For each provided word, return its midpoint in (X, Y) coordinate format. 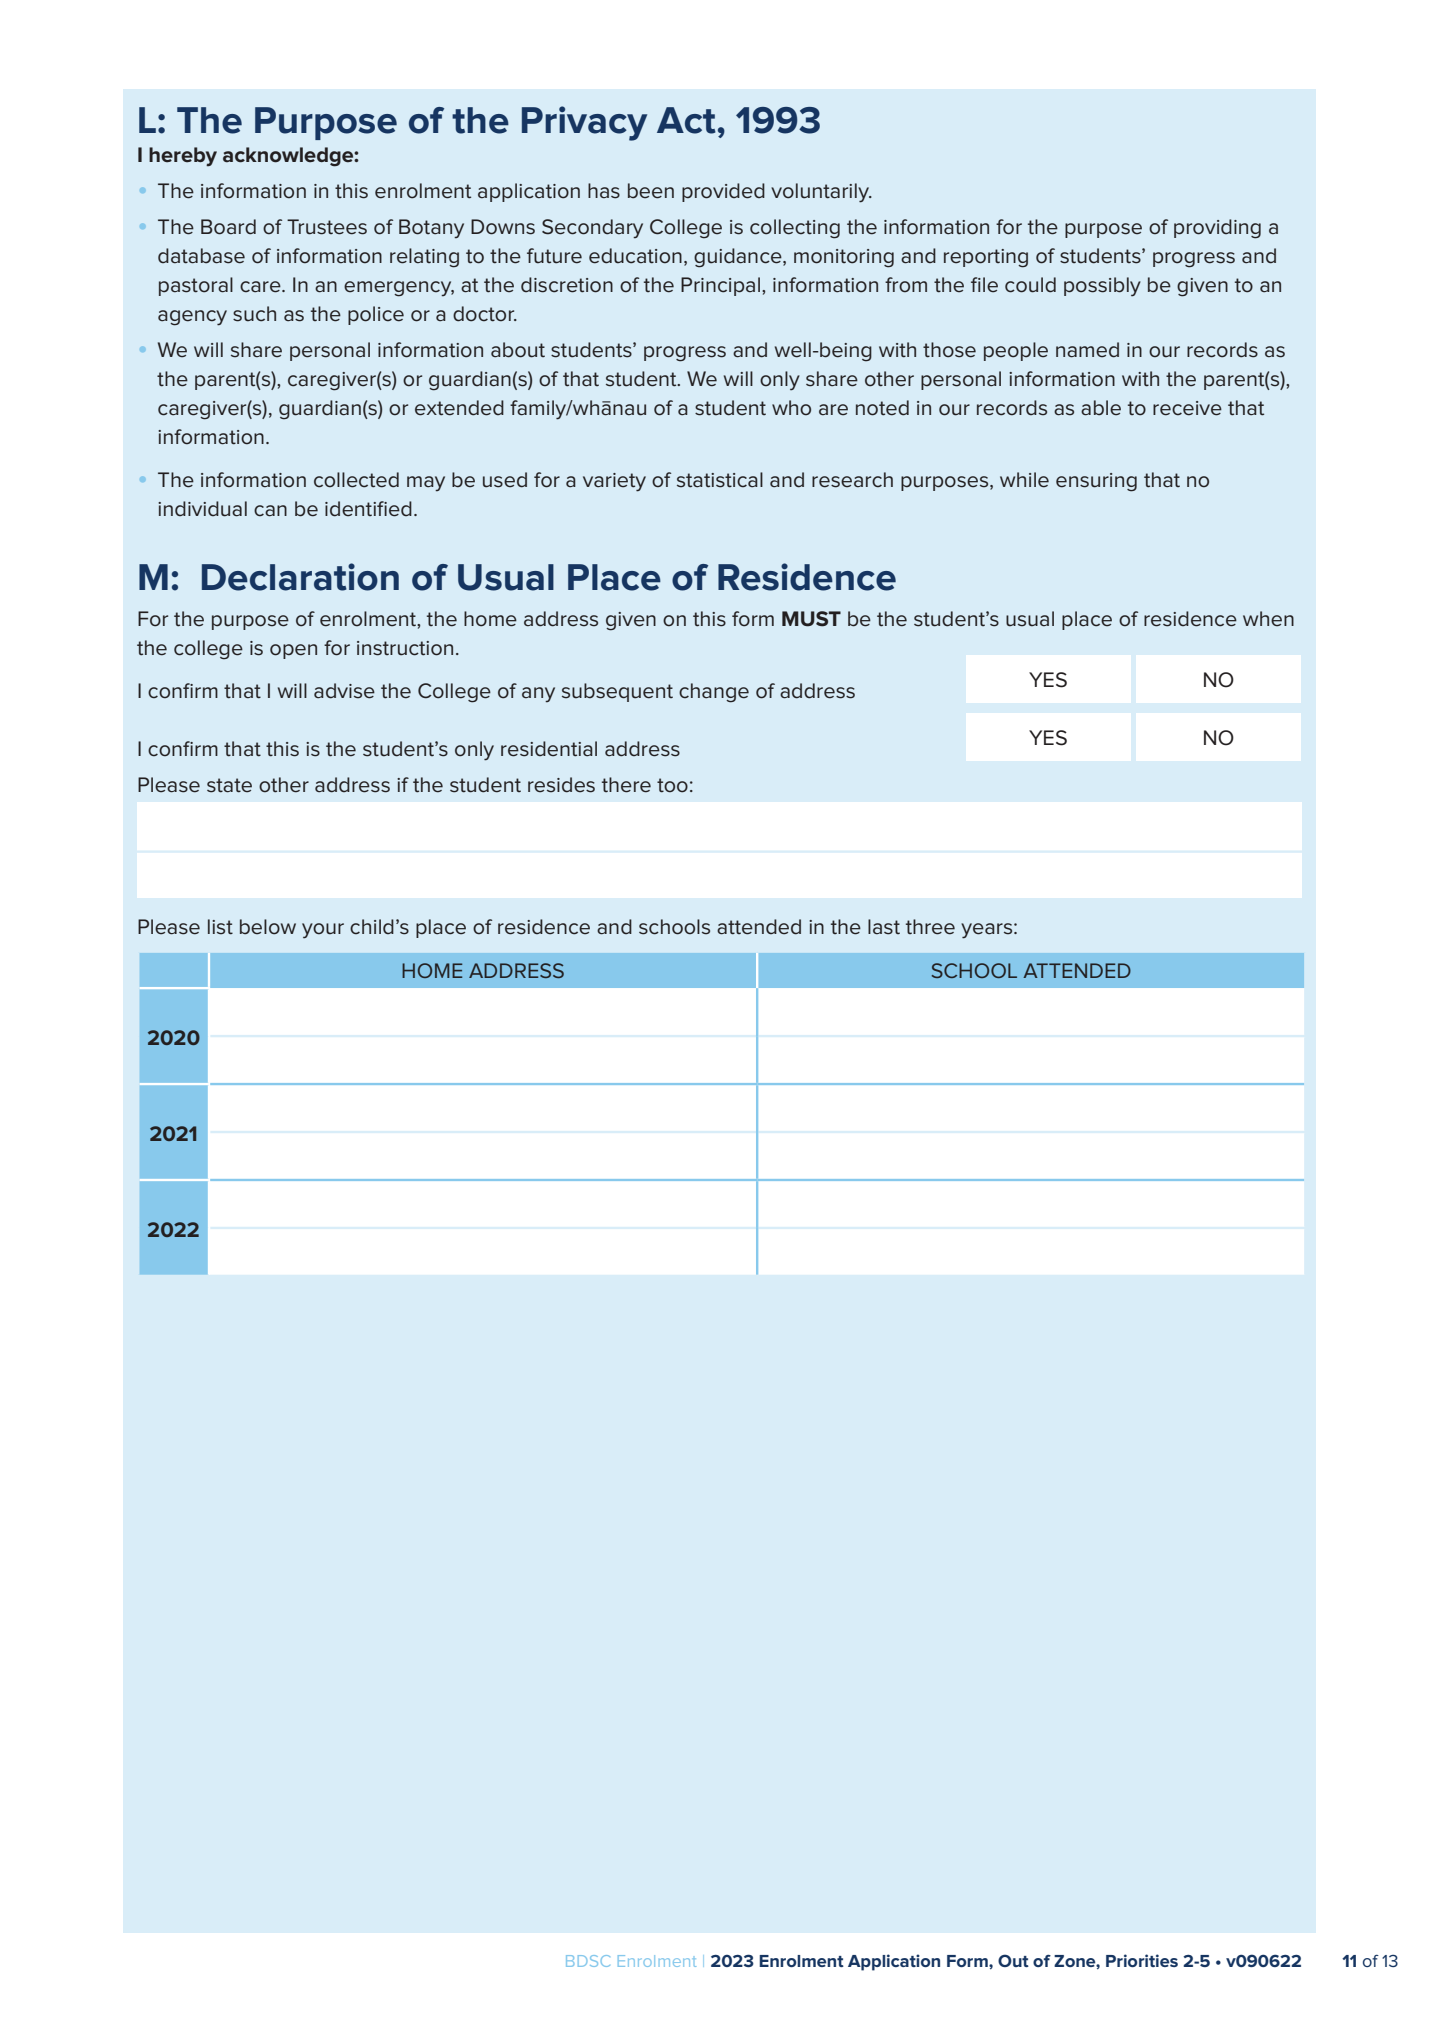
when (1268, 619)
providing (1217, 229)
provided (723, 192)
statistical (720, 480)
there (626, 785)
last (884, 927)
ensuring (1096, 482)
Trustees (327, 227)
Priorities (1142, 1960)
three (930, 927)
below (268, 927)
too (672, 785)
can (270, 511)
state (229, 785)
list (220, 927)
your (323, 931)
